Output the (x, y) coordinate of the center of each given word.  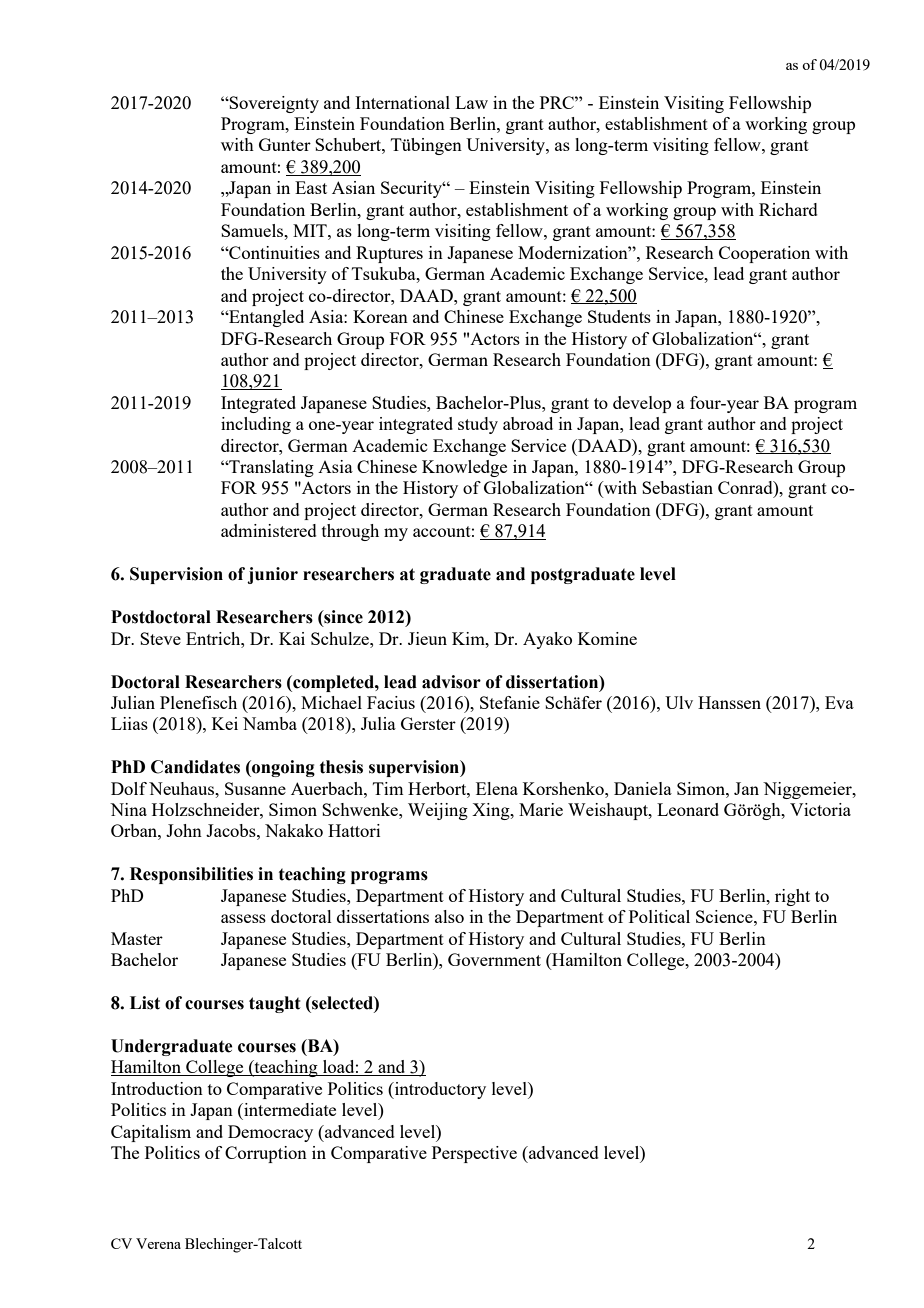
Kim (469, 638)
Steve (160, 638)
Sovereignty (273, 104)
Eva (839, 702)
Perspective (474, 1154)
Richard (788, 209)
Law (471, 102)
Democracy (270, 1133)
